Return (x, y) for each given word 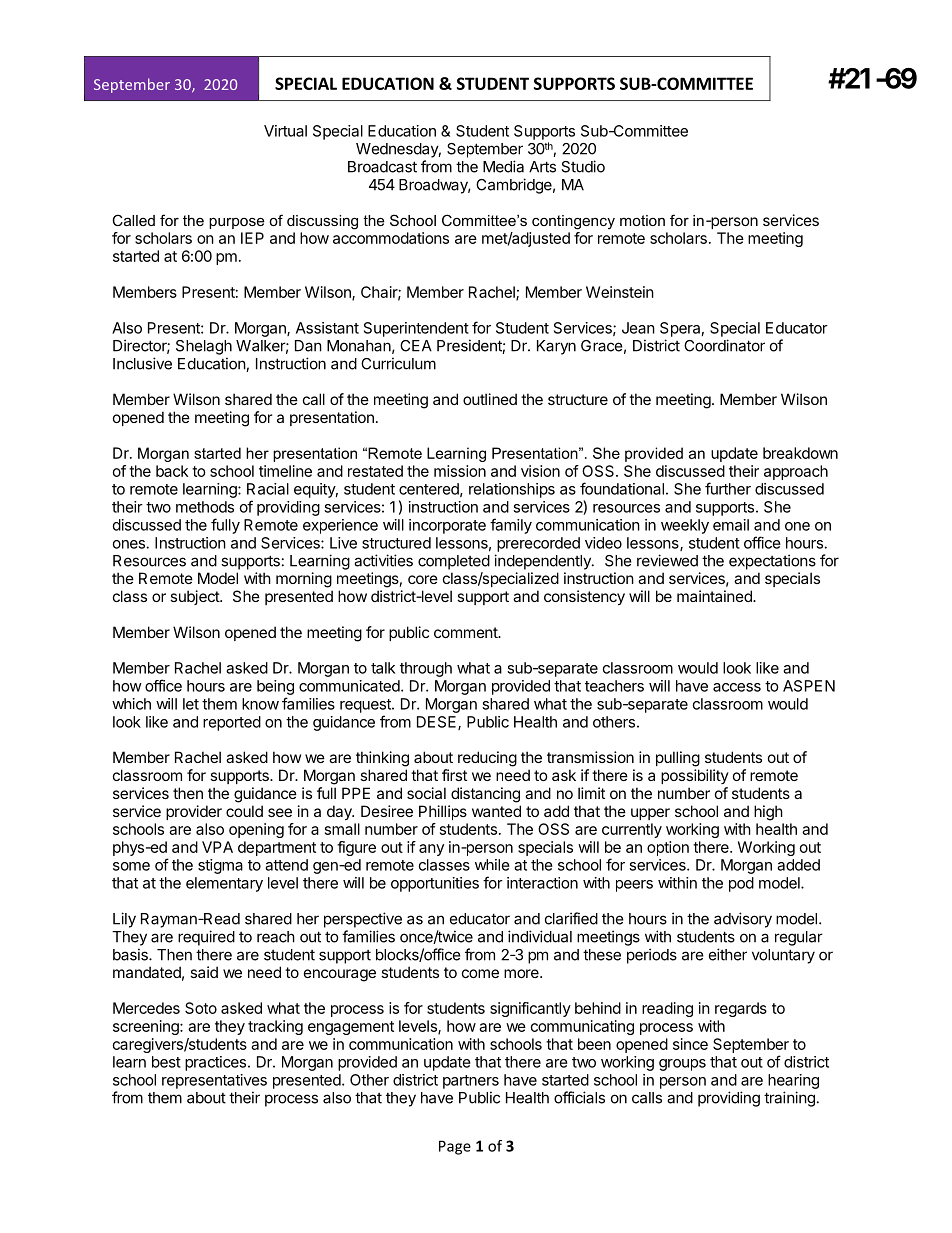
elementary (224, 884)
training (789, 1099)
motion (642, 220)
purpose (237, 223)
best (166, 1062)
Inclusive (142, 363)
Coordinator (724, 345)
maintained (715, 596)
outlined (490, 399)
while (492, 865)
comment (466, 632)
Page (455, 1147)
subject (195, 597)
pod (741, 884)
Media (503, 166)
